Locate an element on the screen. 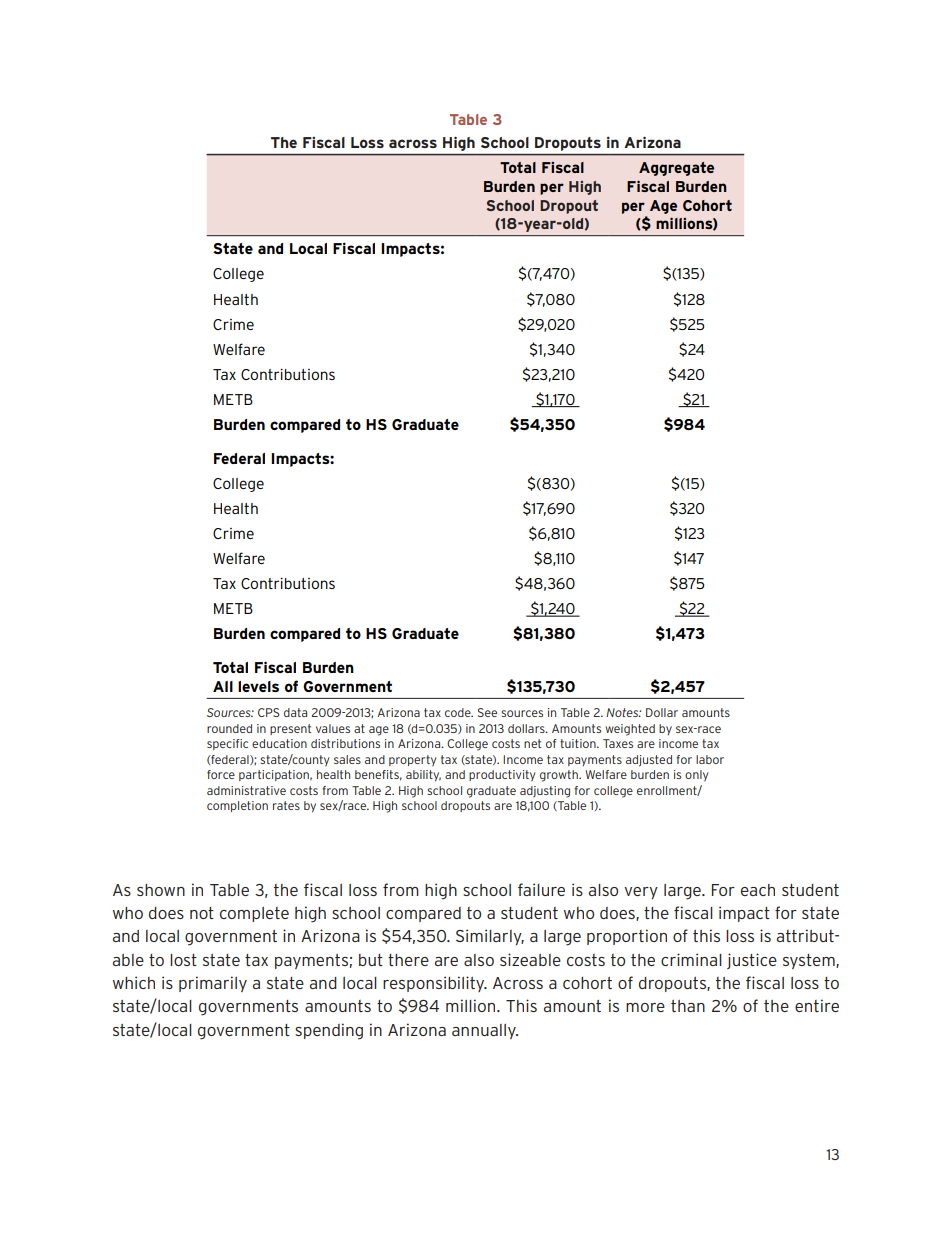  levels is located at coordinates (258, 686).
